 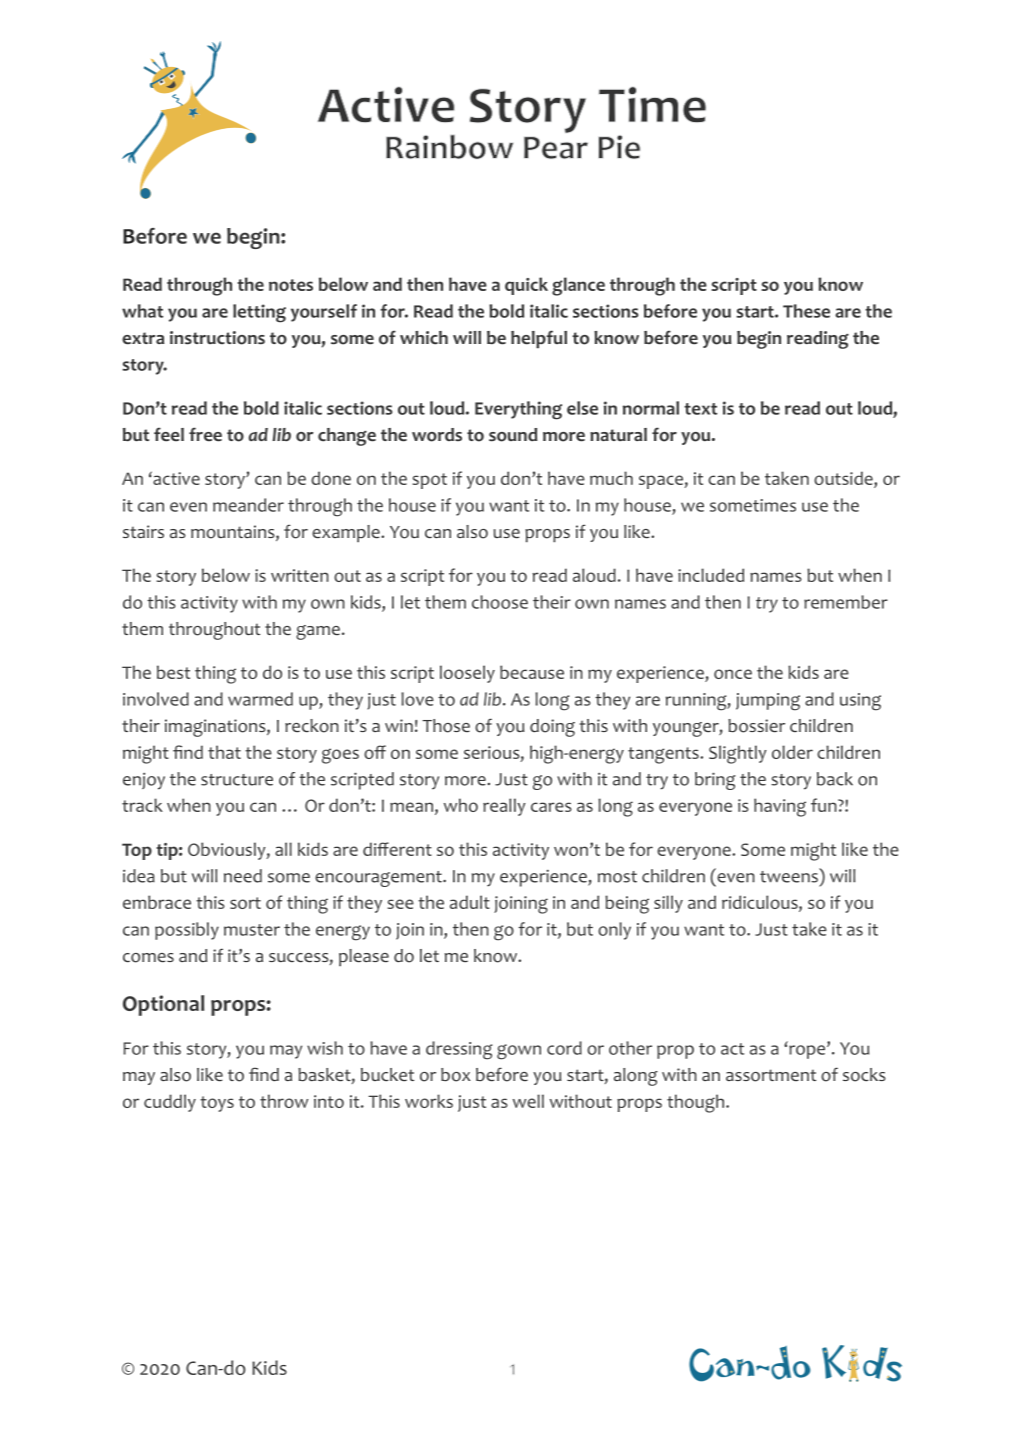 I want to click on rope, so click(x=808, y=1052).
